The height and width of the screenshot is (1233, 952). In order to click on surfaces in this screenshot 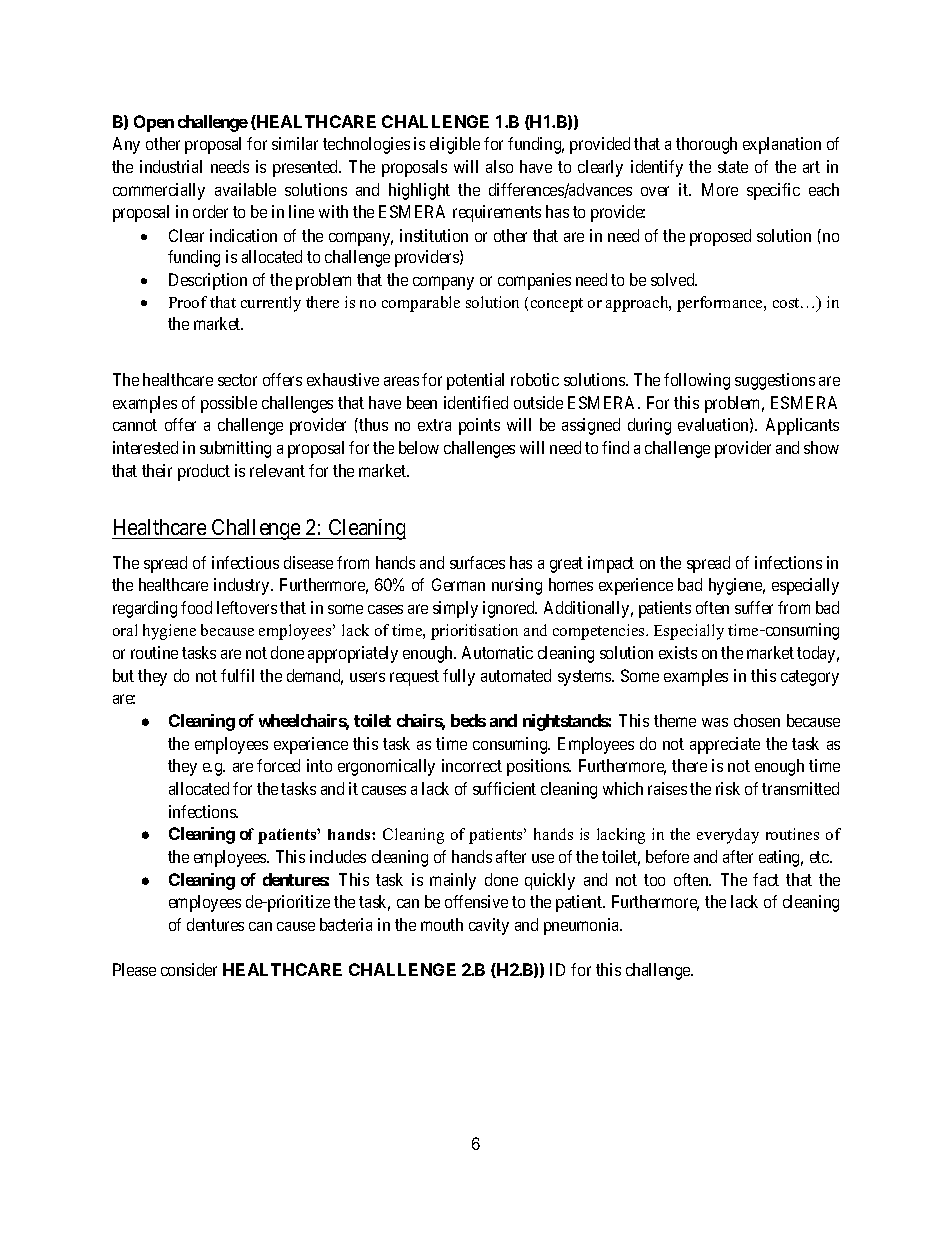, I will do `click(477, 562)`.
